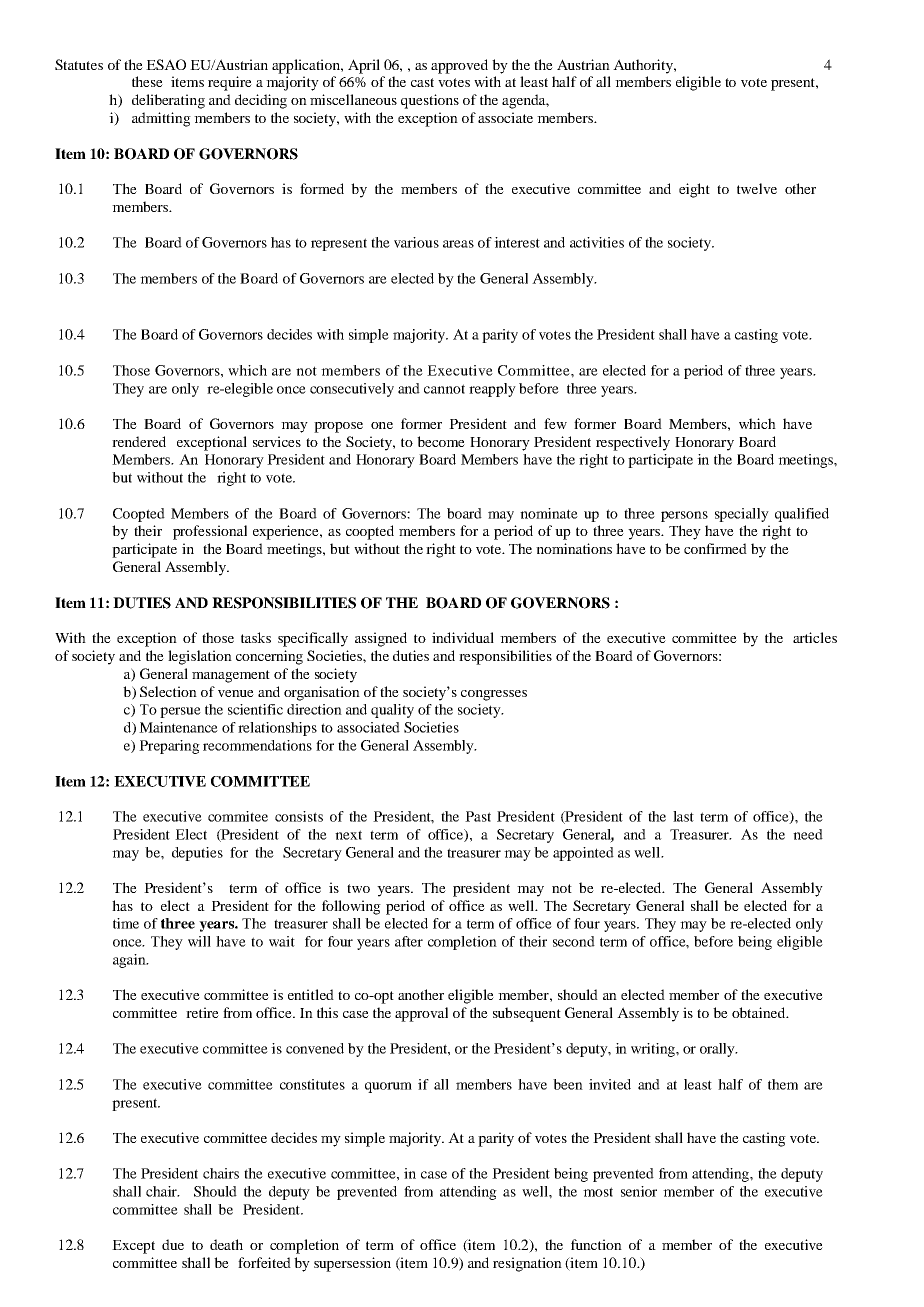  Describe the element at coordinates (478, 816) in the screenshot. I see `Past` at that location.
